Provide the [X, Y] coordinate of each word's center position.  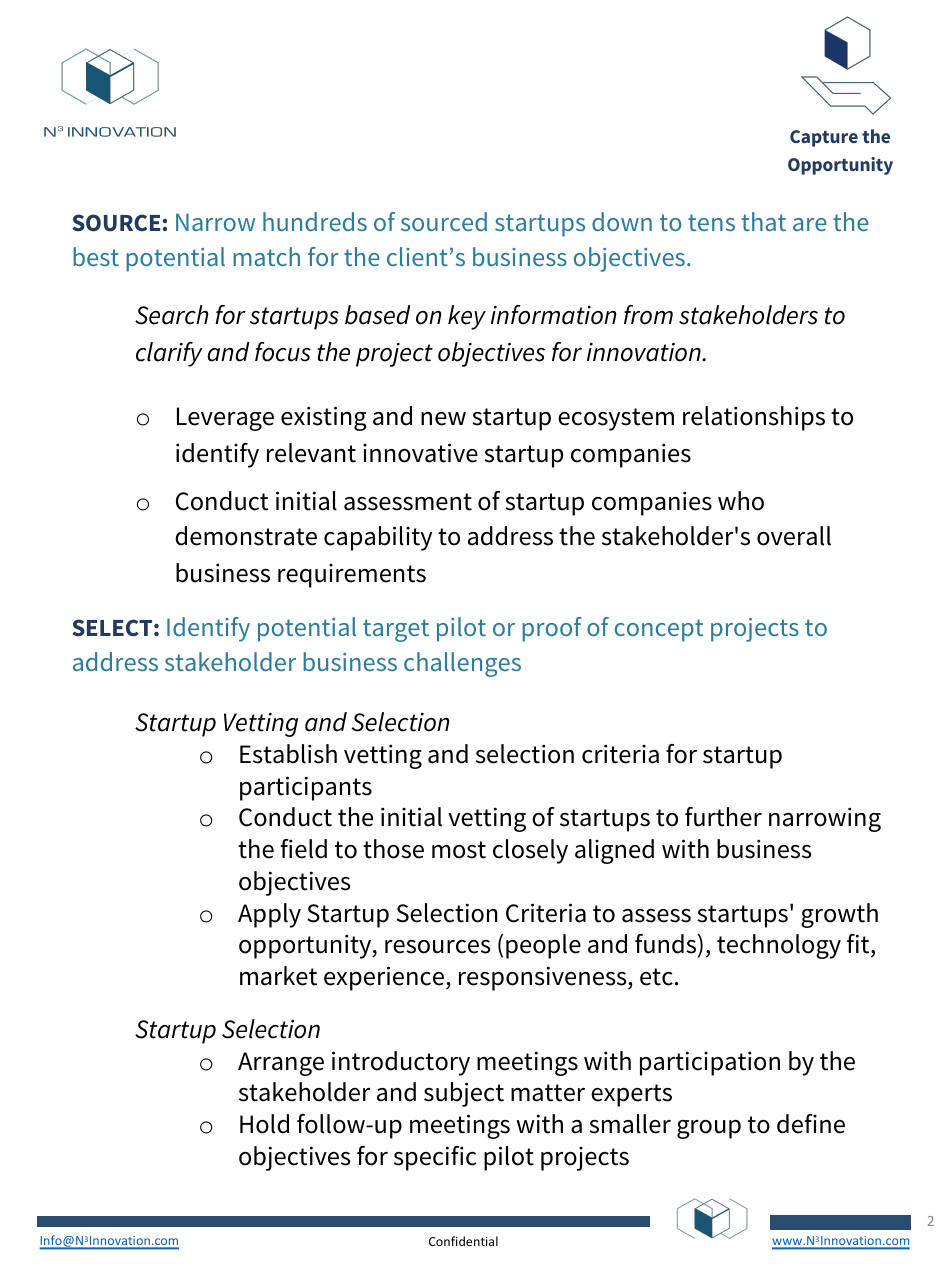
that [763, 221]
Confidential [463, 1241]
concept [659, 630]
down [622, 221]
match [266, 256]
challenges [462, 664]
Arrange [281, 1064]
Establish [288, 754]
